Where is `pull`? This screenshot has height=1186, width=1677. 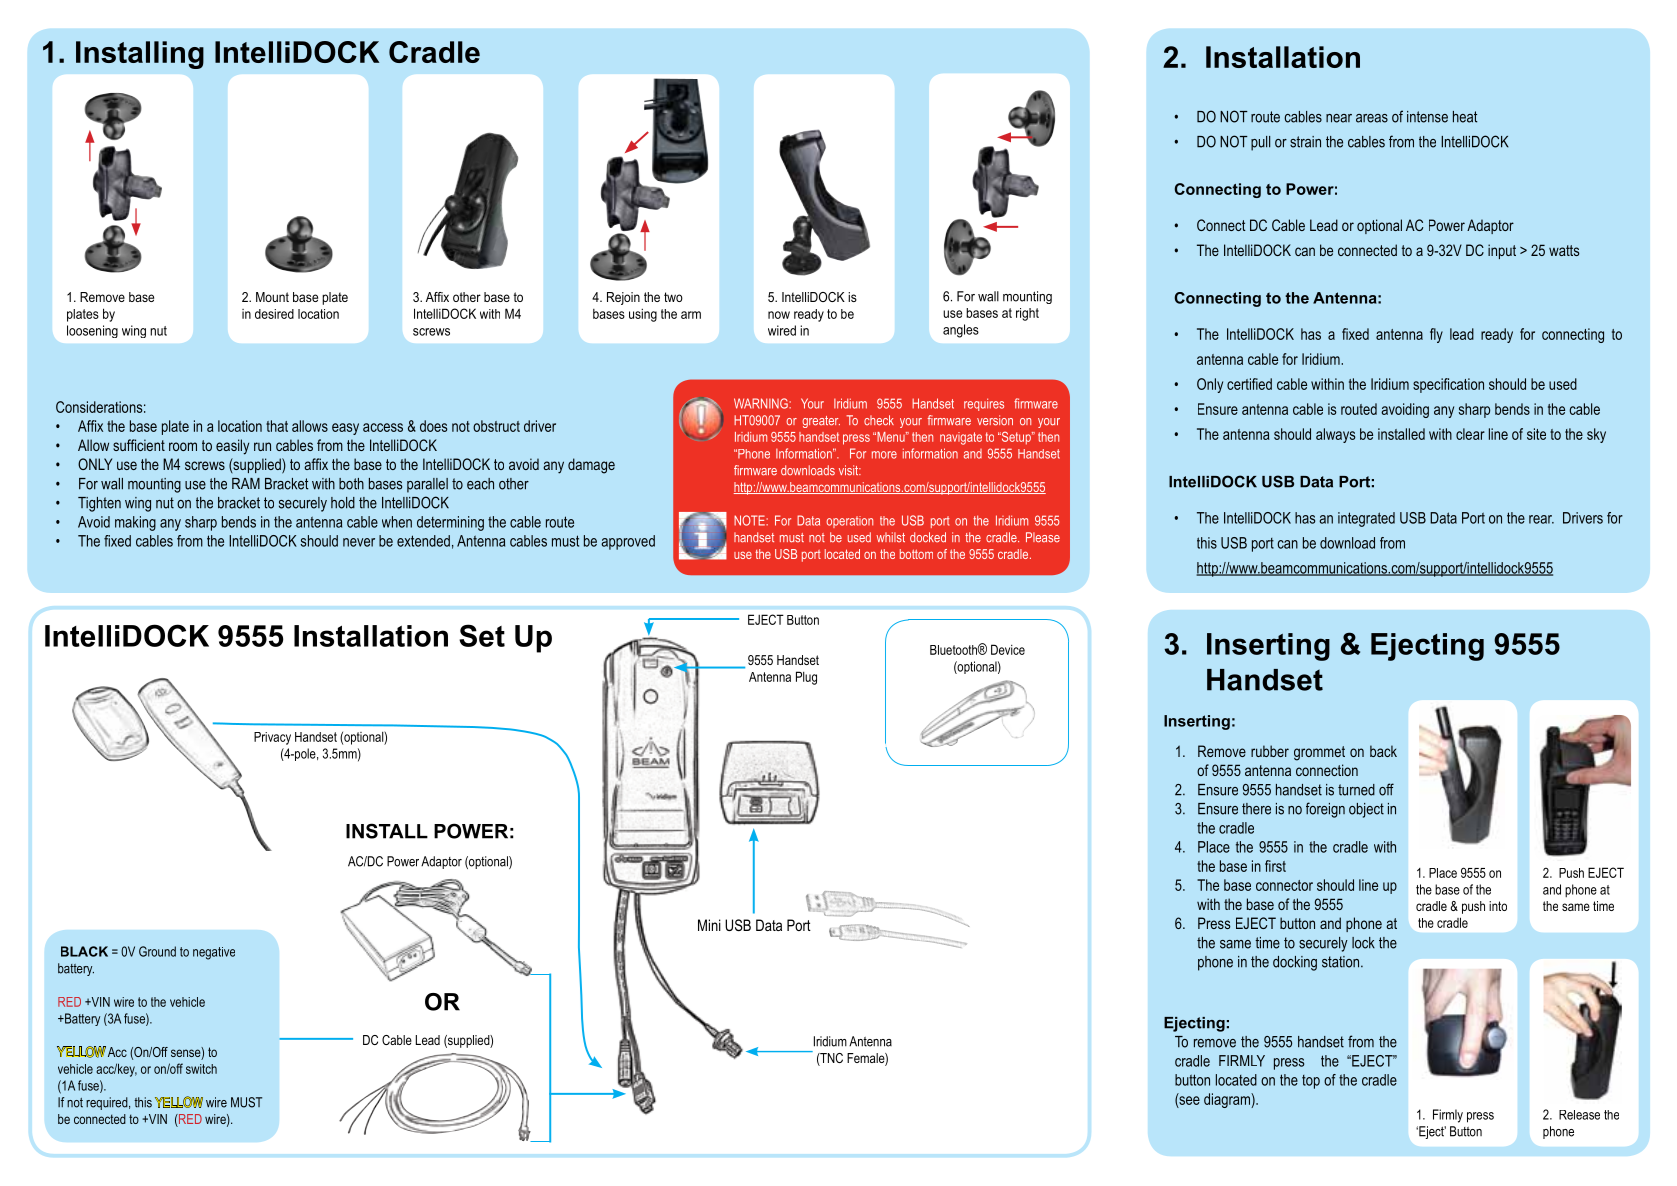 pull is located at coordinates (1260, 143).
